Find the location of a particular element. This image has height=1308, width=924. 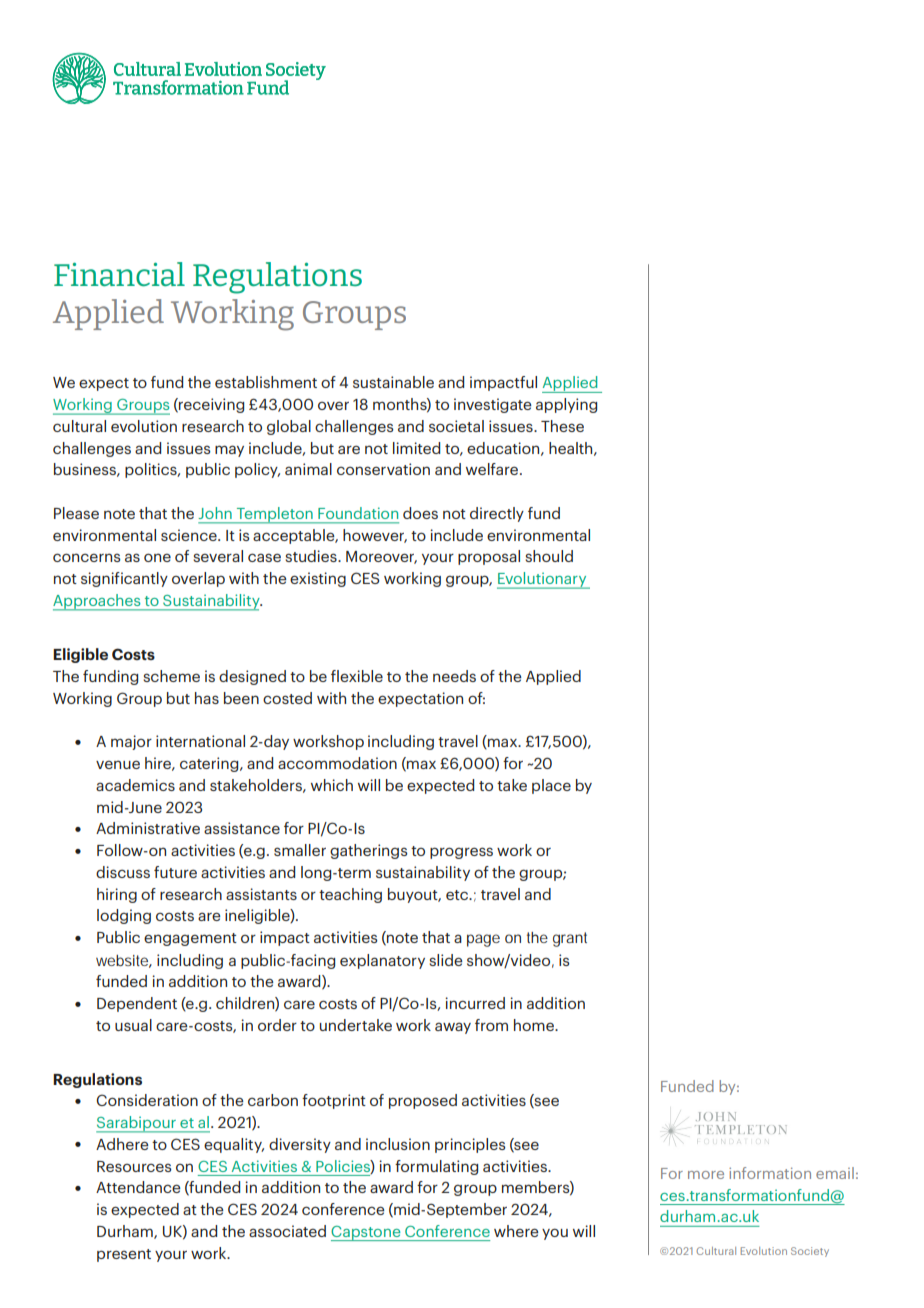

sustainable is located at coordinates (393, 382).
